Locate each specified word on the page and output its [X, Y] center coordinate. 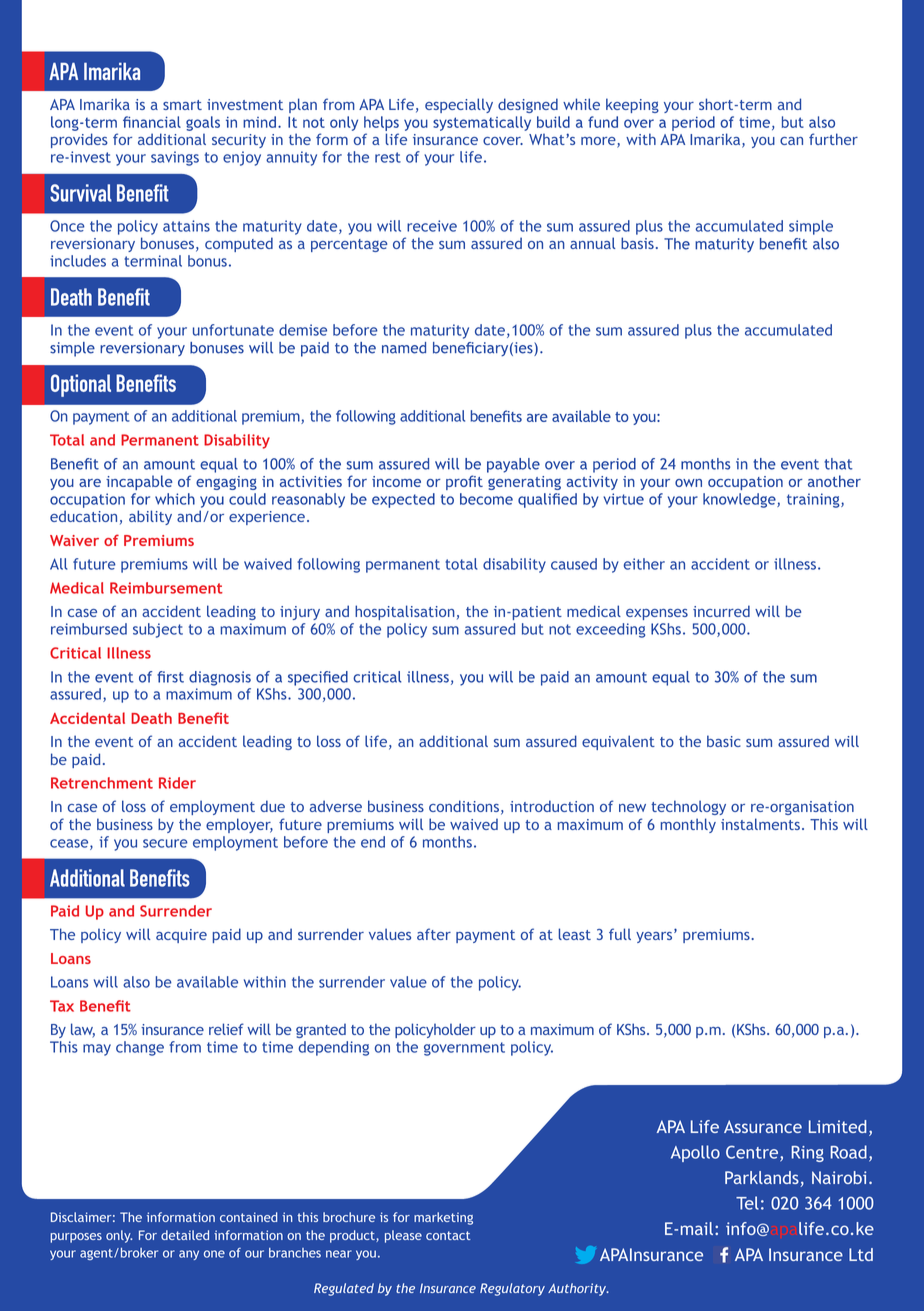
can [791, 141]
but [533, 629]
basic [724, 741]
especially [459, 105]
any [189, 1255]
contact [448, 1235]
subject [158, 630]
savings [175, 158]
